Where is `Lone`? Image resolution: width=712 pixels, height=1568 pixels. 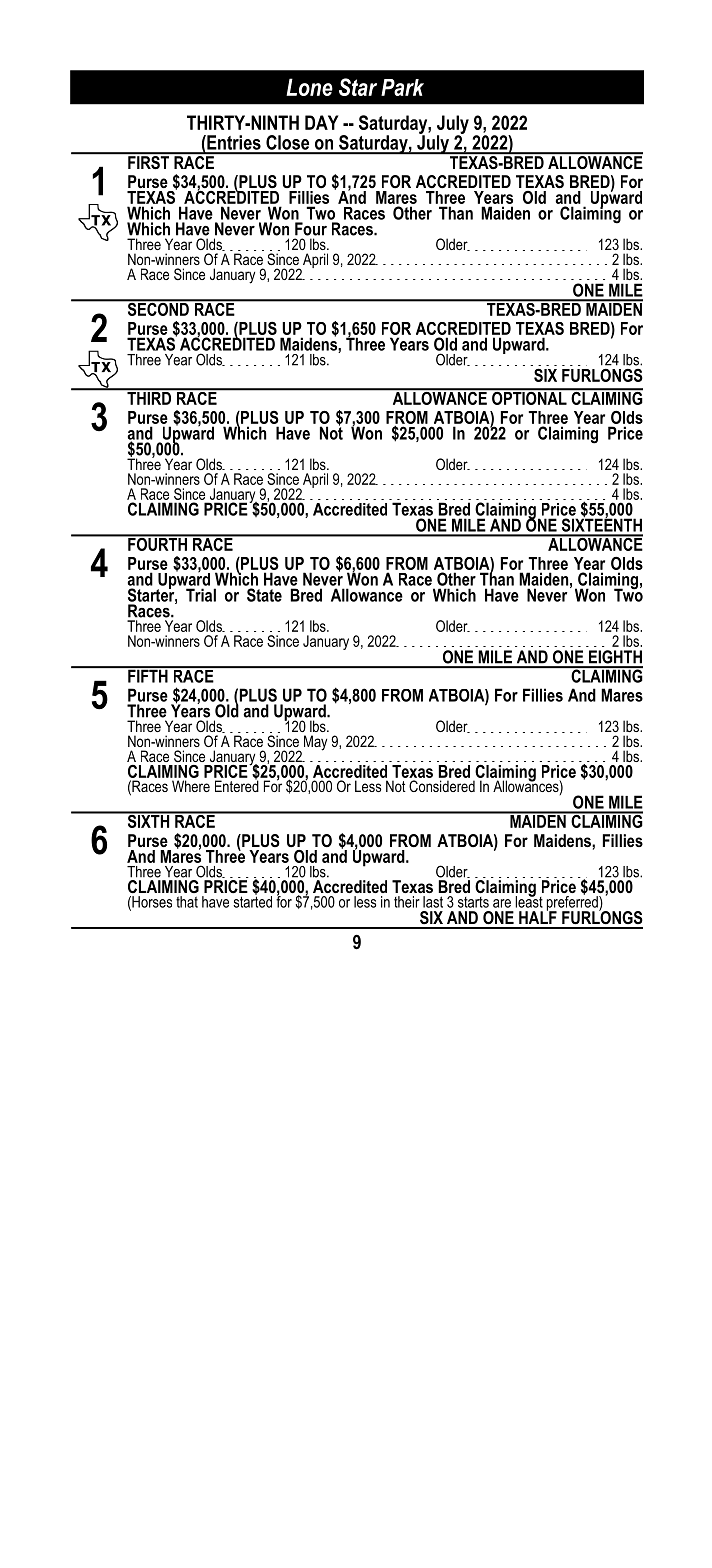 Lone is located at coordinates (309, 87).
